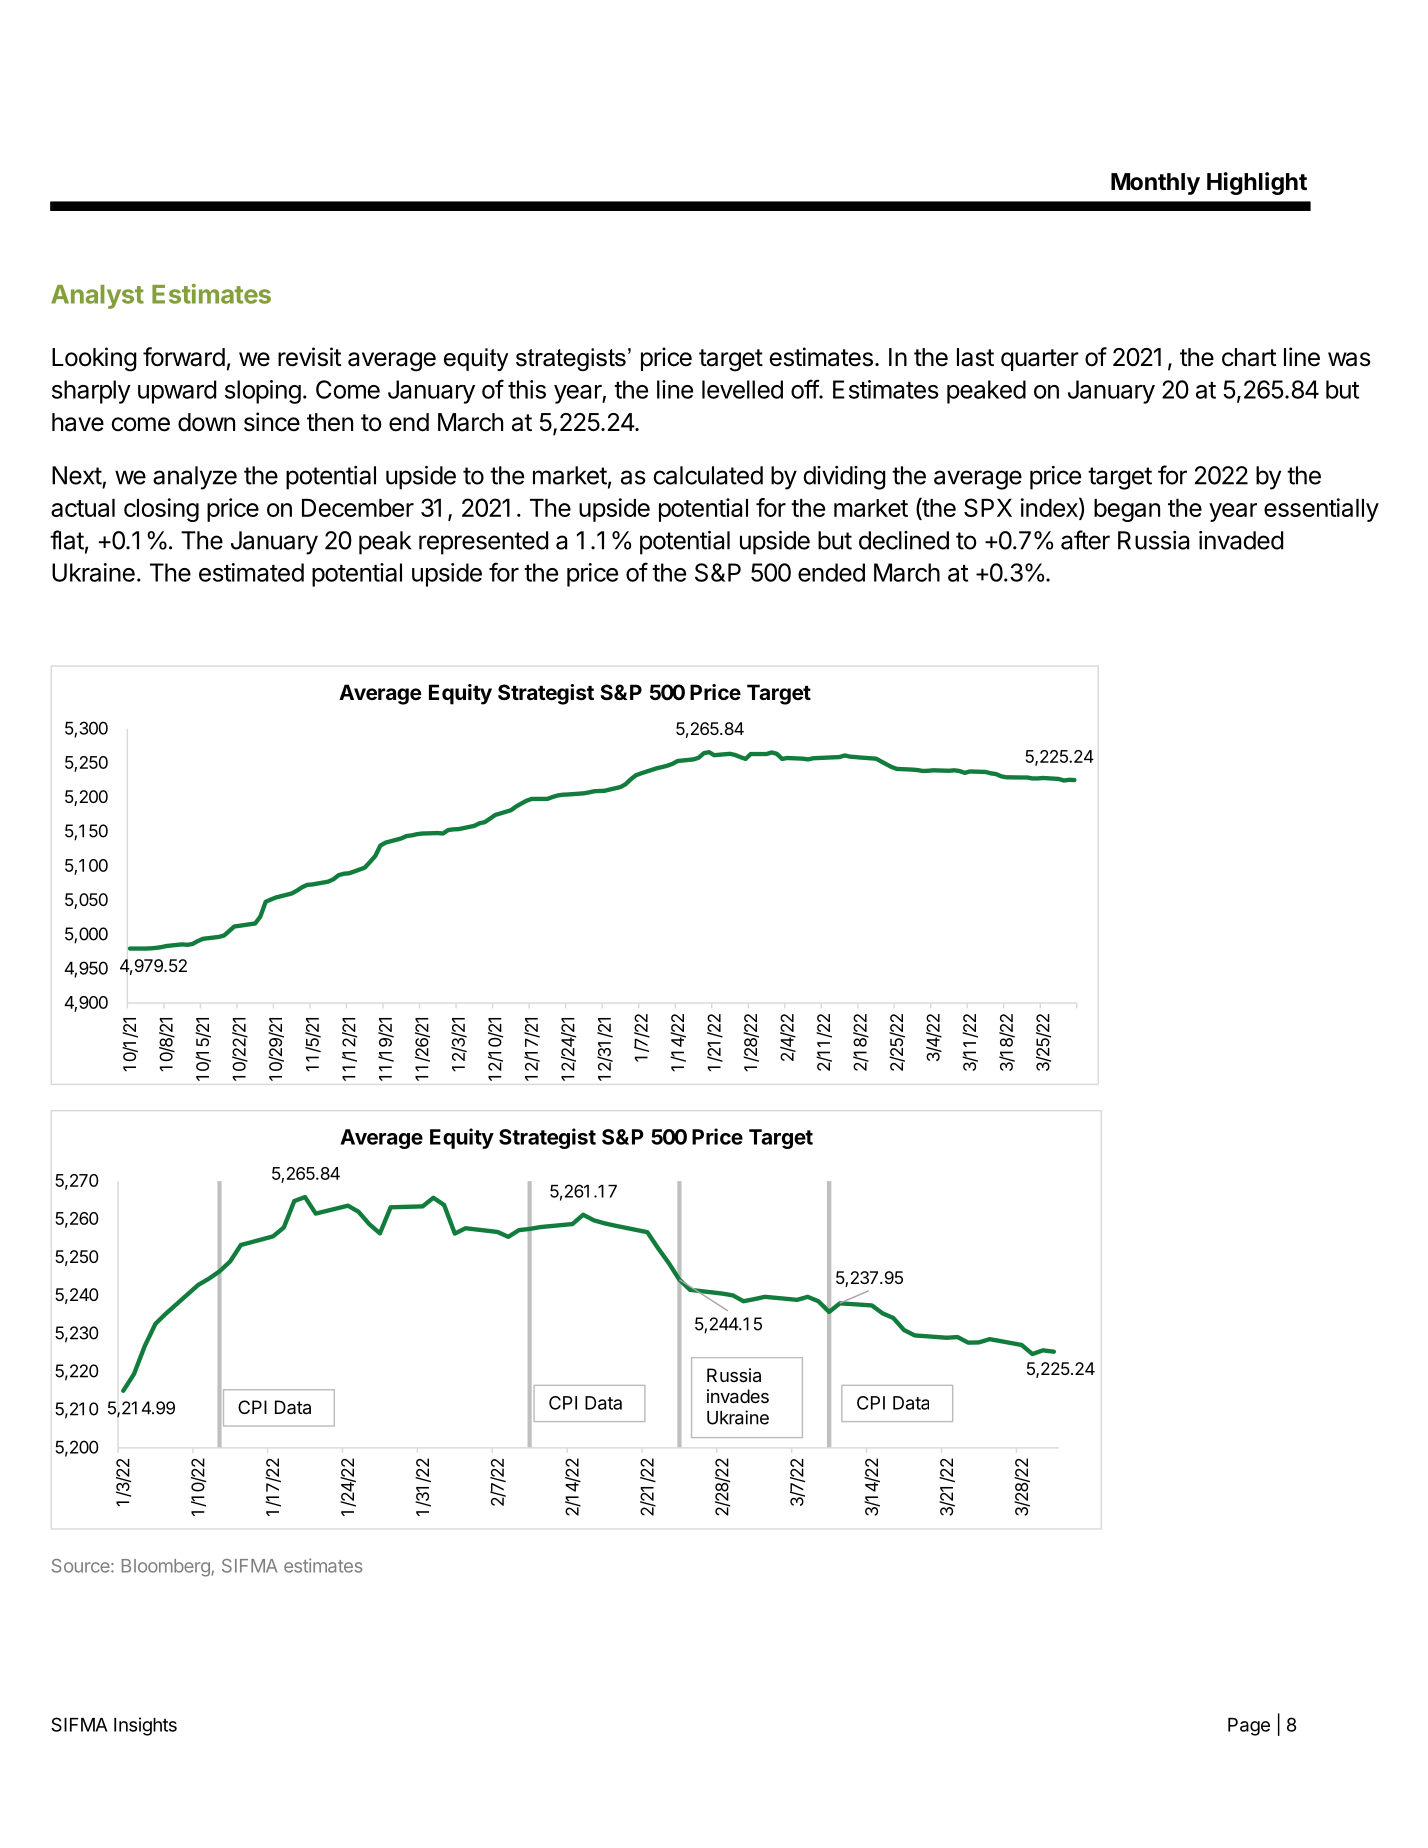 This page has width=1428, height=1848. I want to click on Monthly, so click(1155, 184).
